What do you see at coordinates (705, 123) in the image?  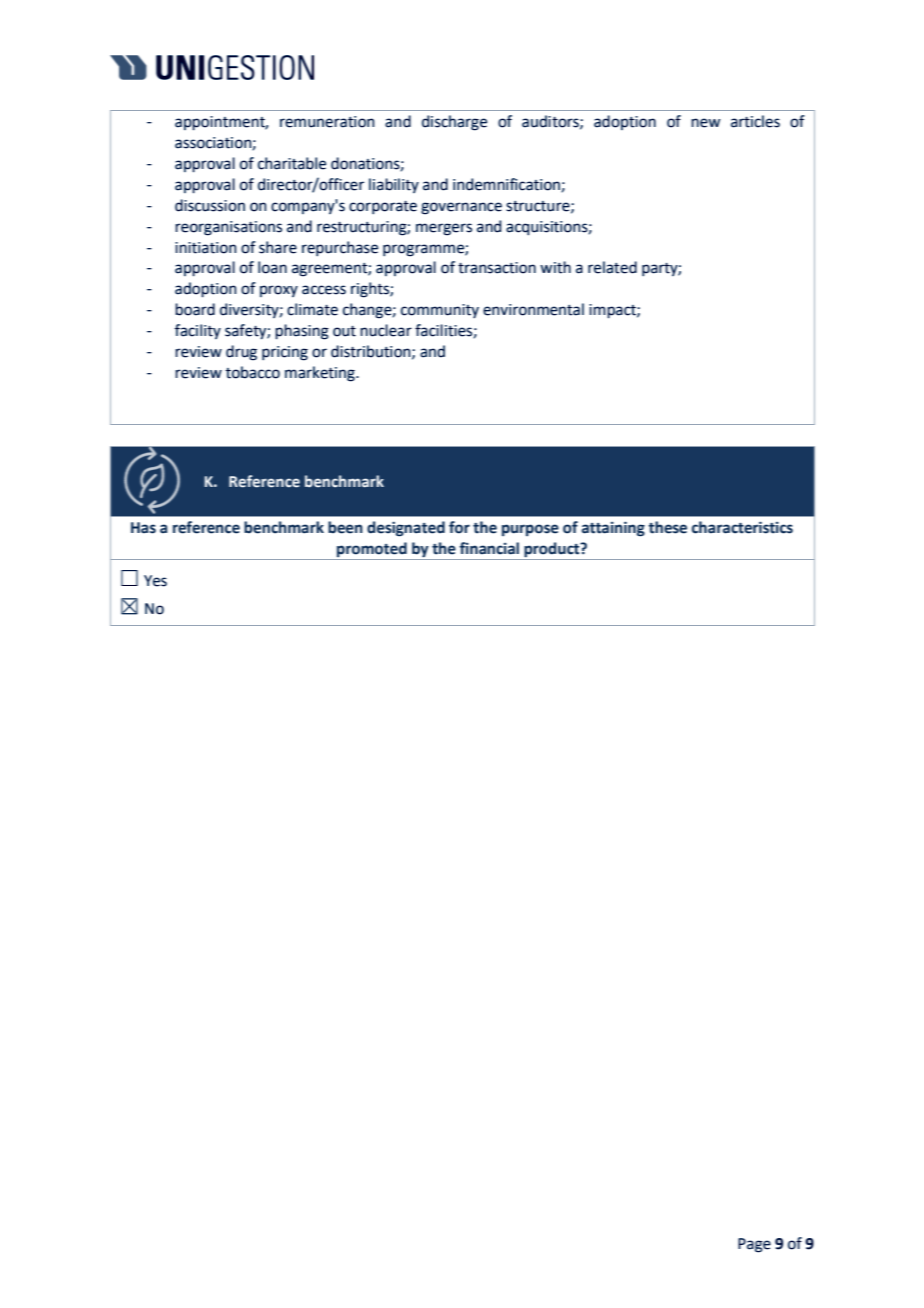 I see `new` at bounding box center [705, 123].
